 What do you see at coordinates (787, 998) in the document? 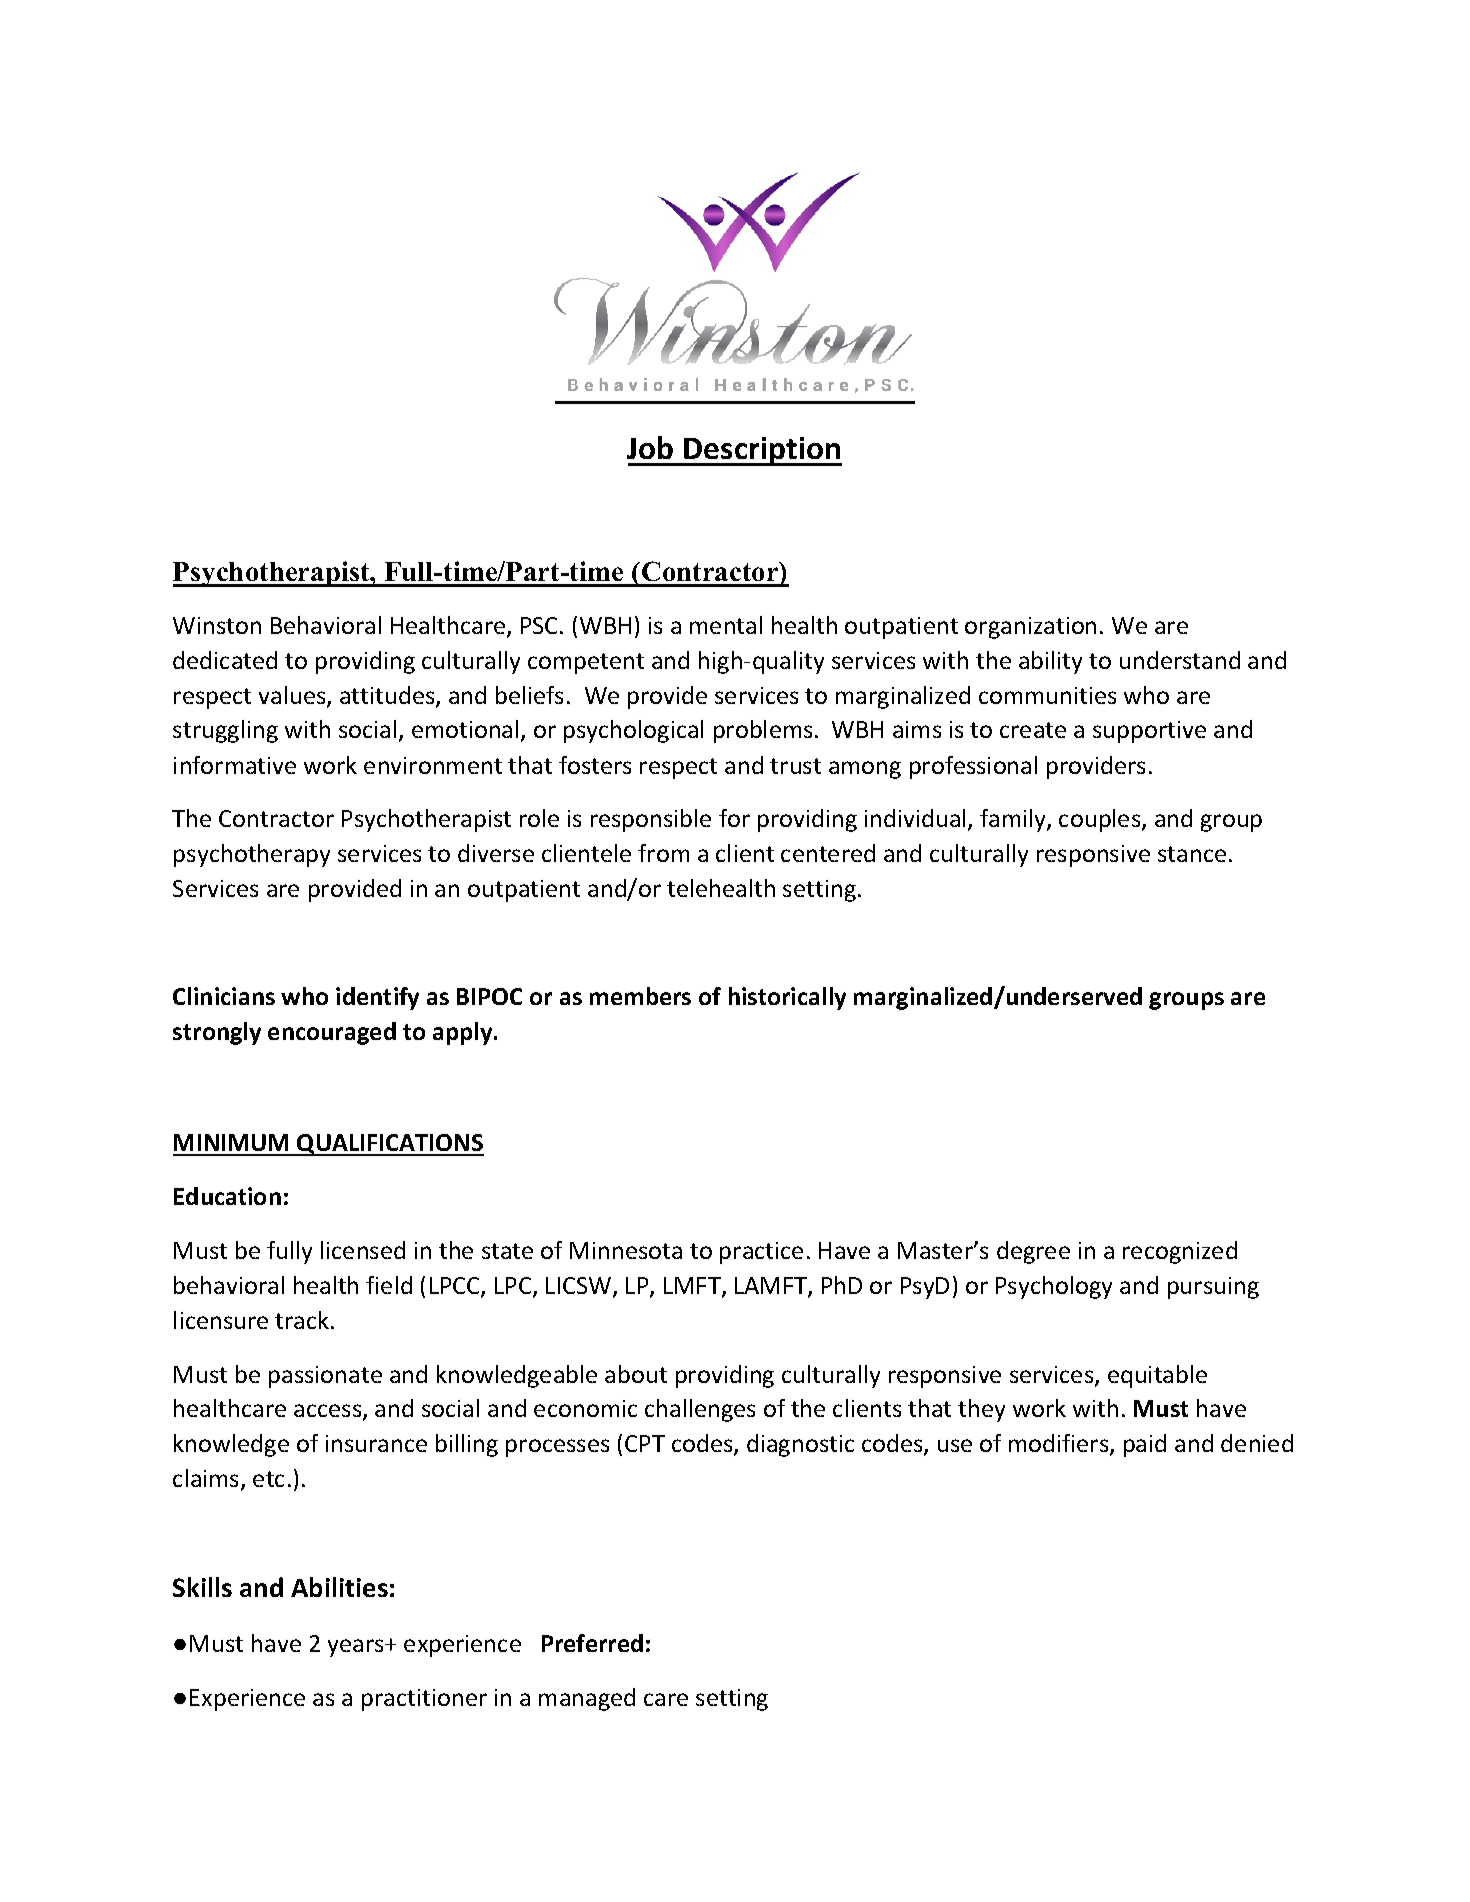
I see `historically` at bounding box center [787, 998].
